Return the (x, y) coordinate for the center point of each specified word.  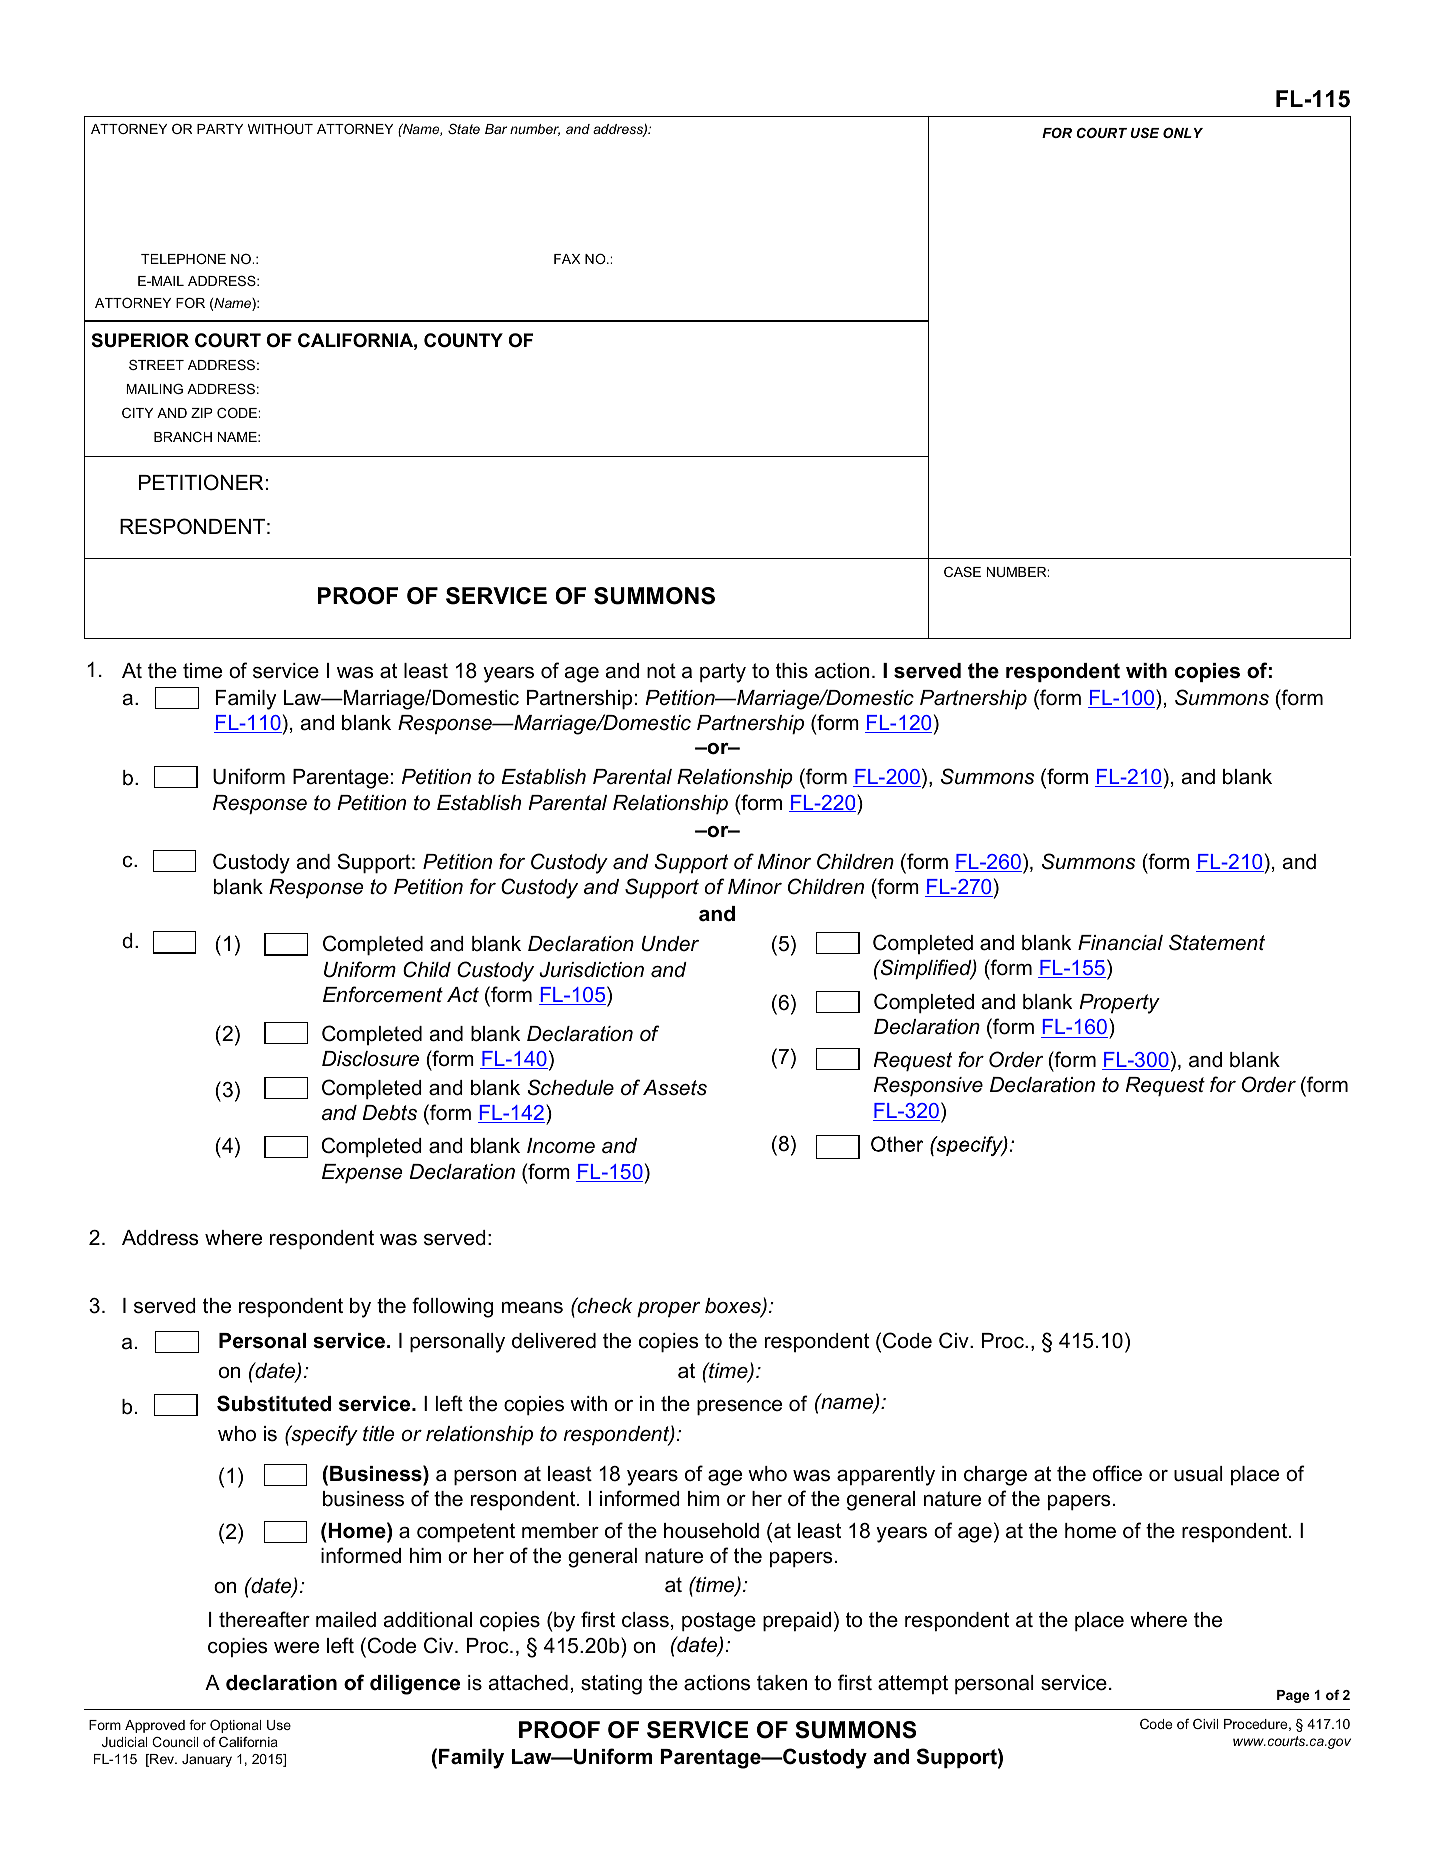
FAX (567, 259)
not (661, 671)
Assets (675, 1088)
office (1117, 1473)
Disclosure (370, 1059)
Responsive (928, 1086)
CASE (962, 571)
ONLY (1183, 132)
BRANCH (183, 436)
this (792, 671)
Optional (235, 1726)
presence (739, 1407)
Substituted (274, 1403)
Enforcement (383, 994)
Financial (1120, 943)
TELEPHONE (183, 258)
